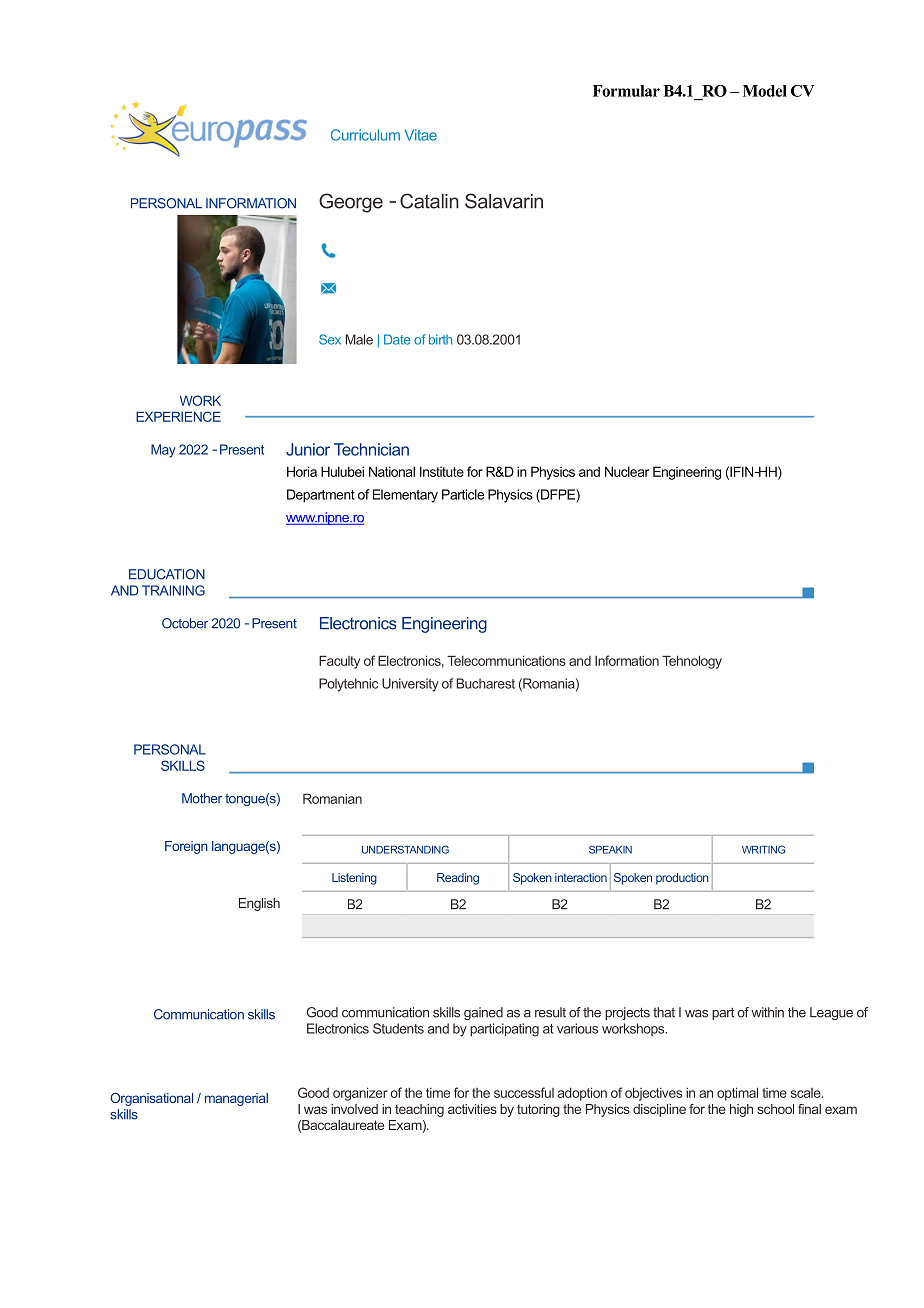 This screenshot has height=1308, width=924. Describe the element at coordinates (421, 135) in the screenshot. I see `Vitae` at that location.
